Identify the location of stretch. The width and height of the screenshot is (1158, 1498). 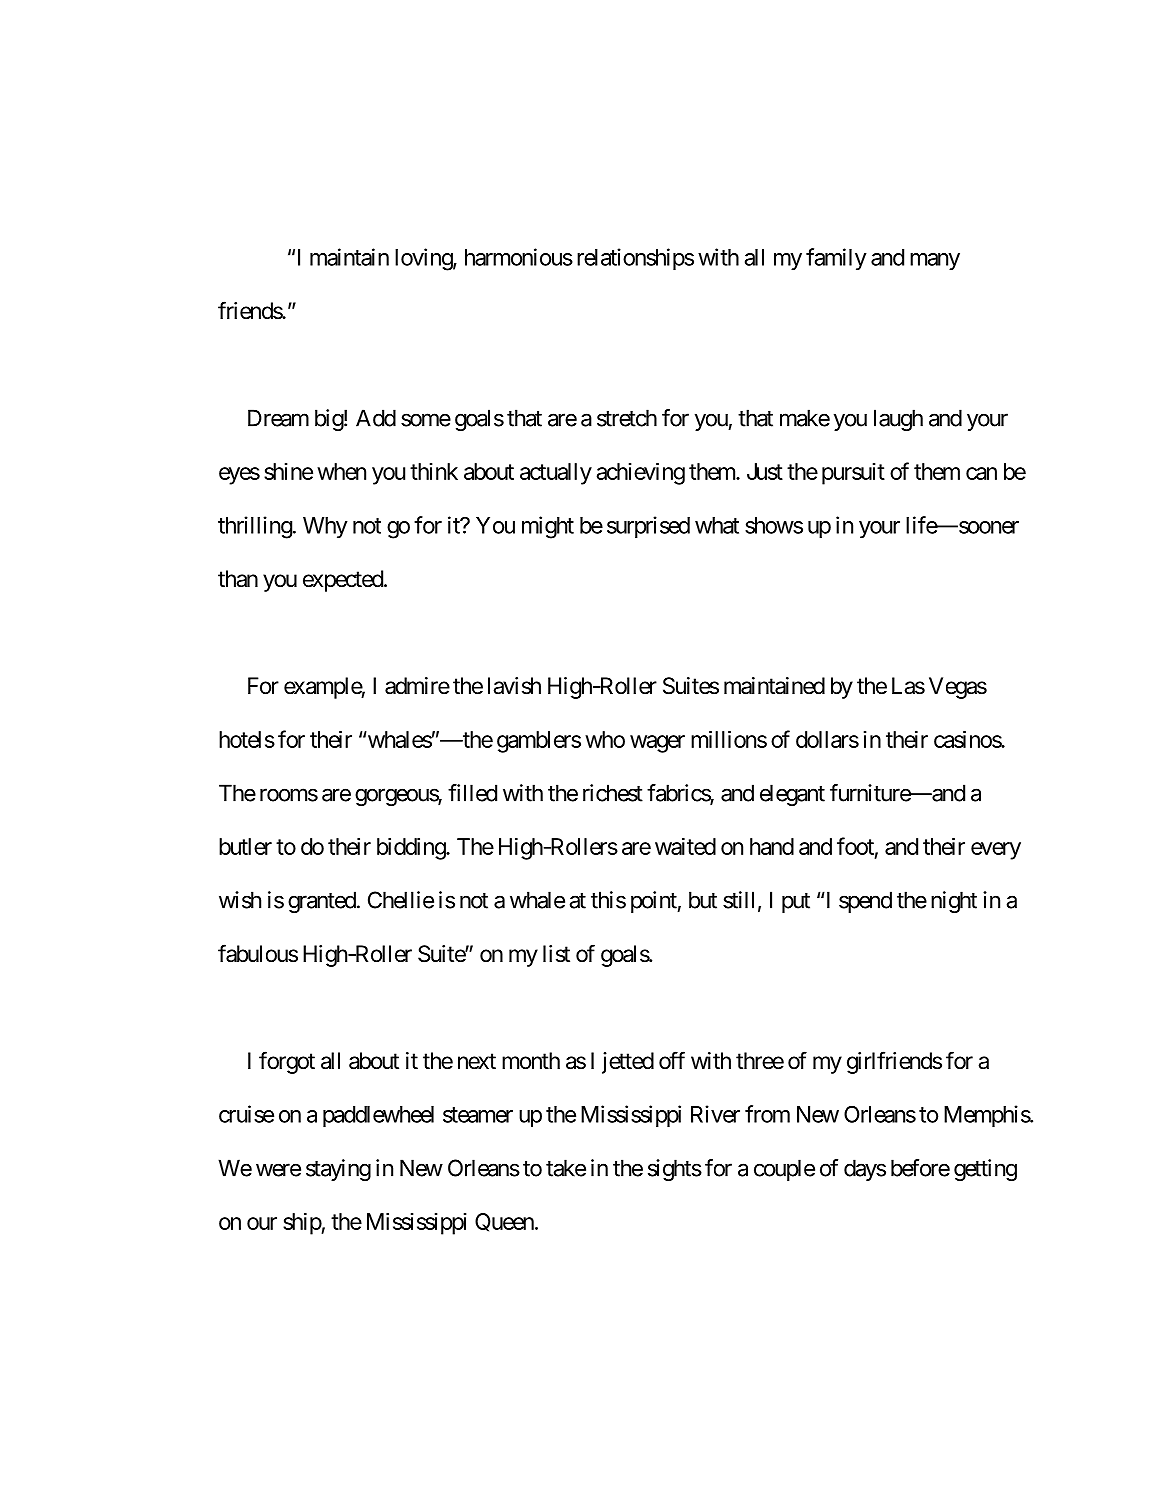
(627, 418).
